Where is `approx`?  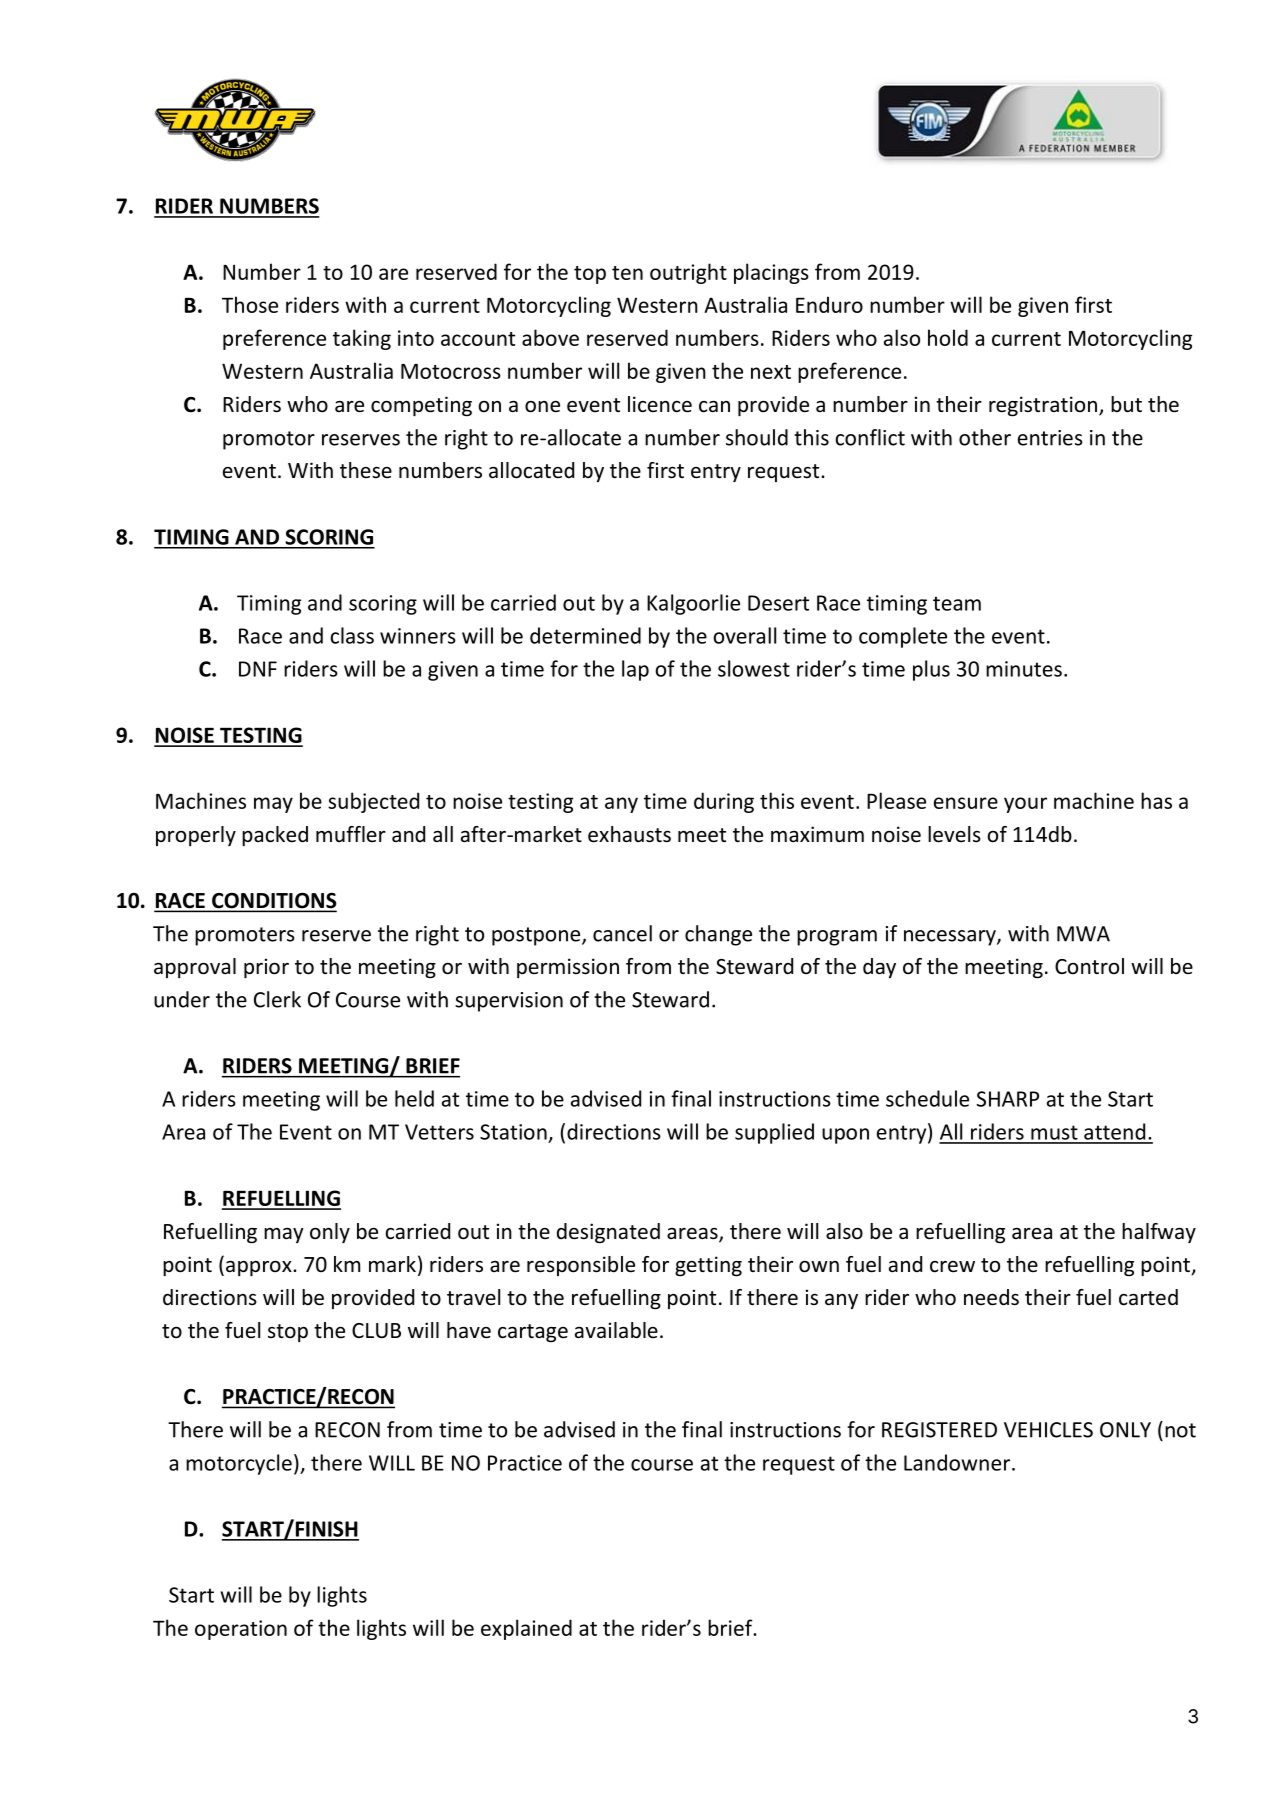
approx is located at coordinates (260, 1269).
